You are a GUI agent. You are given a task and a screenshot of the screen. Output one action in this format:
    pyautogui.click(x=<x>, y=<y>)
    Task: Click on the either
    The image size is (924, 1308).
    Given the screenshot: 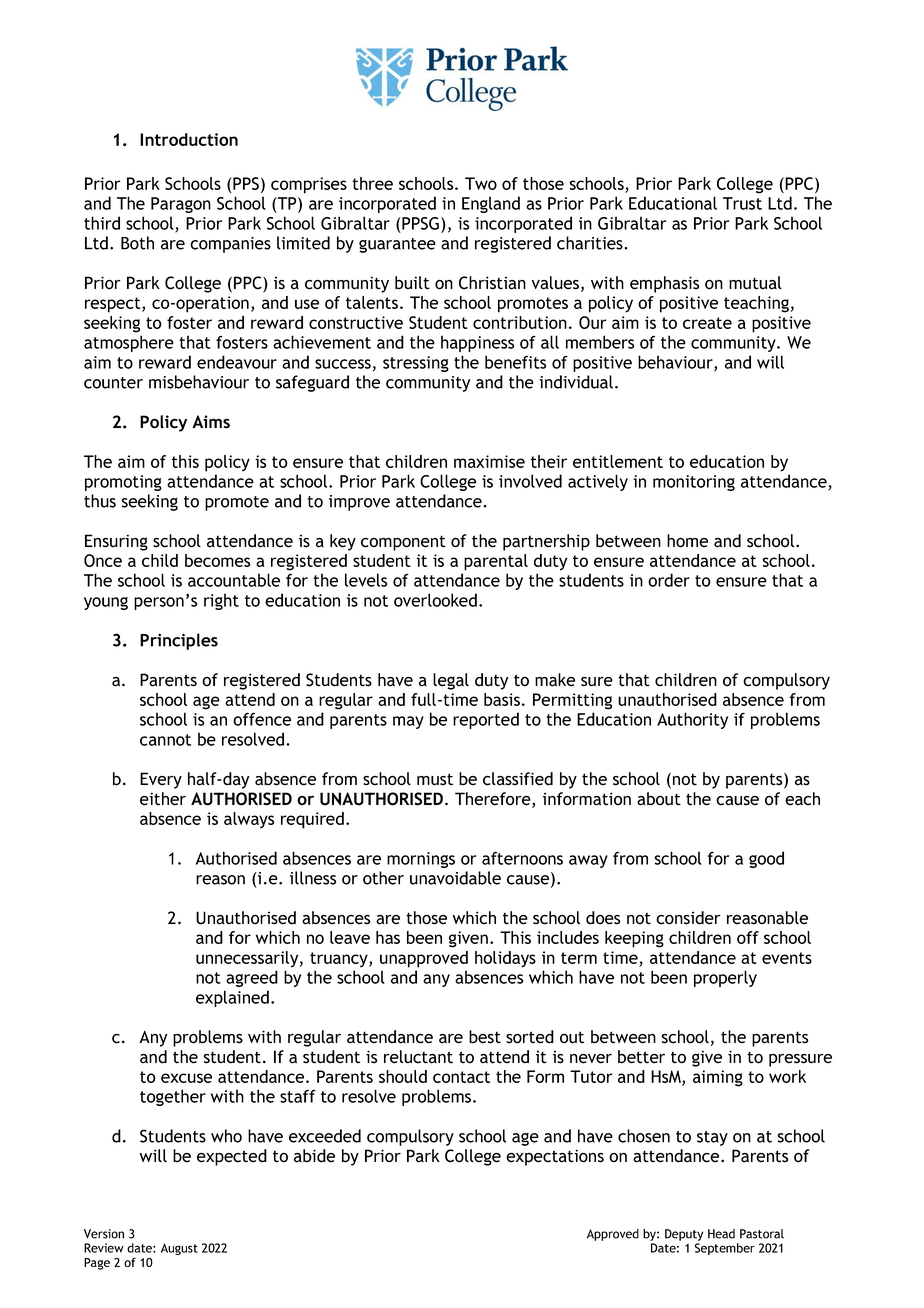 What is the action you would take?
    pyautogui.click(x=163, y=799)
